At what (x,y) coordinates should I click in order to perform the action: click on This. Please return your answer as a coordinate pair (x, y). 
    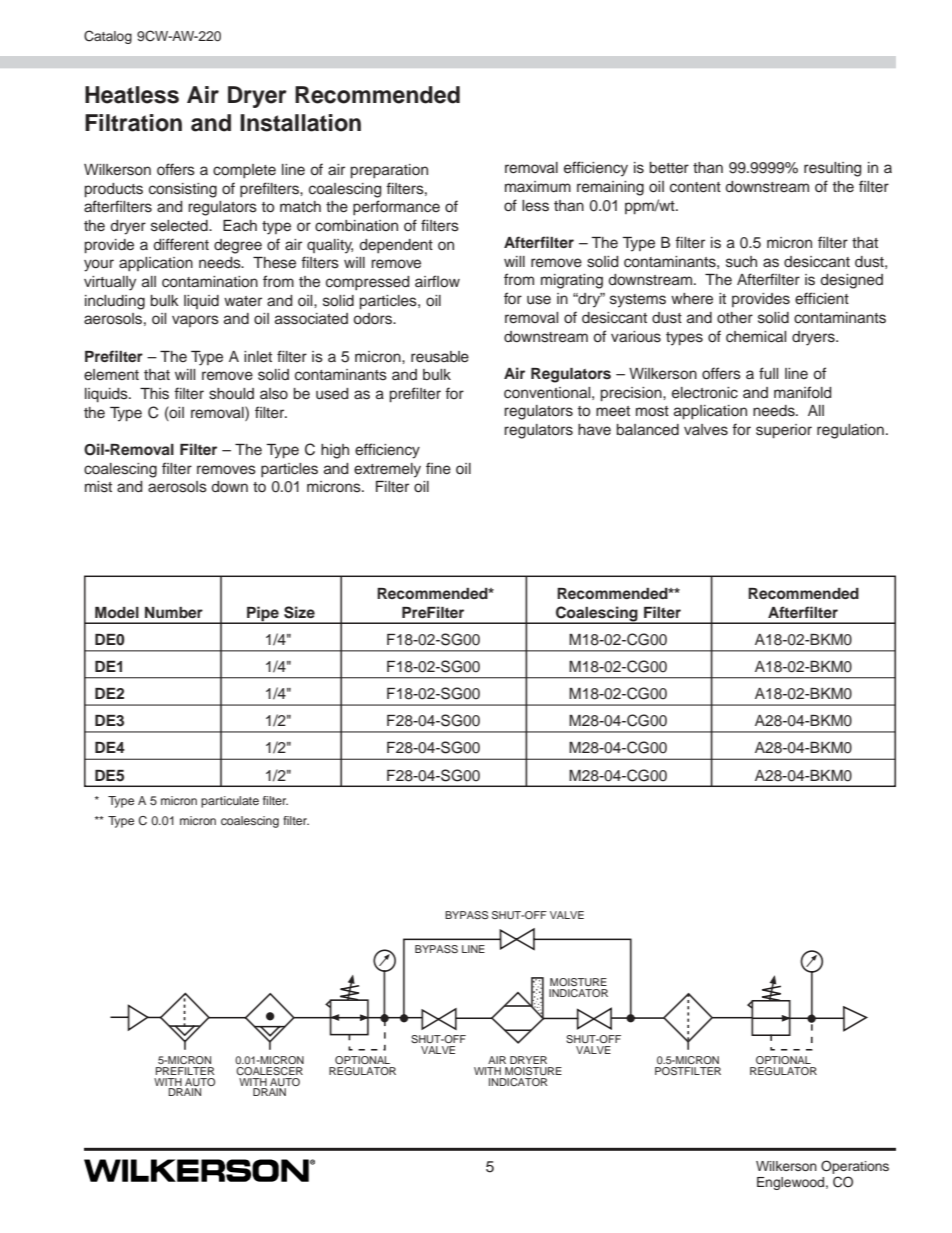
    Looking at the image, I should click on (154, 394).
